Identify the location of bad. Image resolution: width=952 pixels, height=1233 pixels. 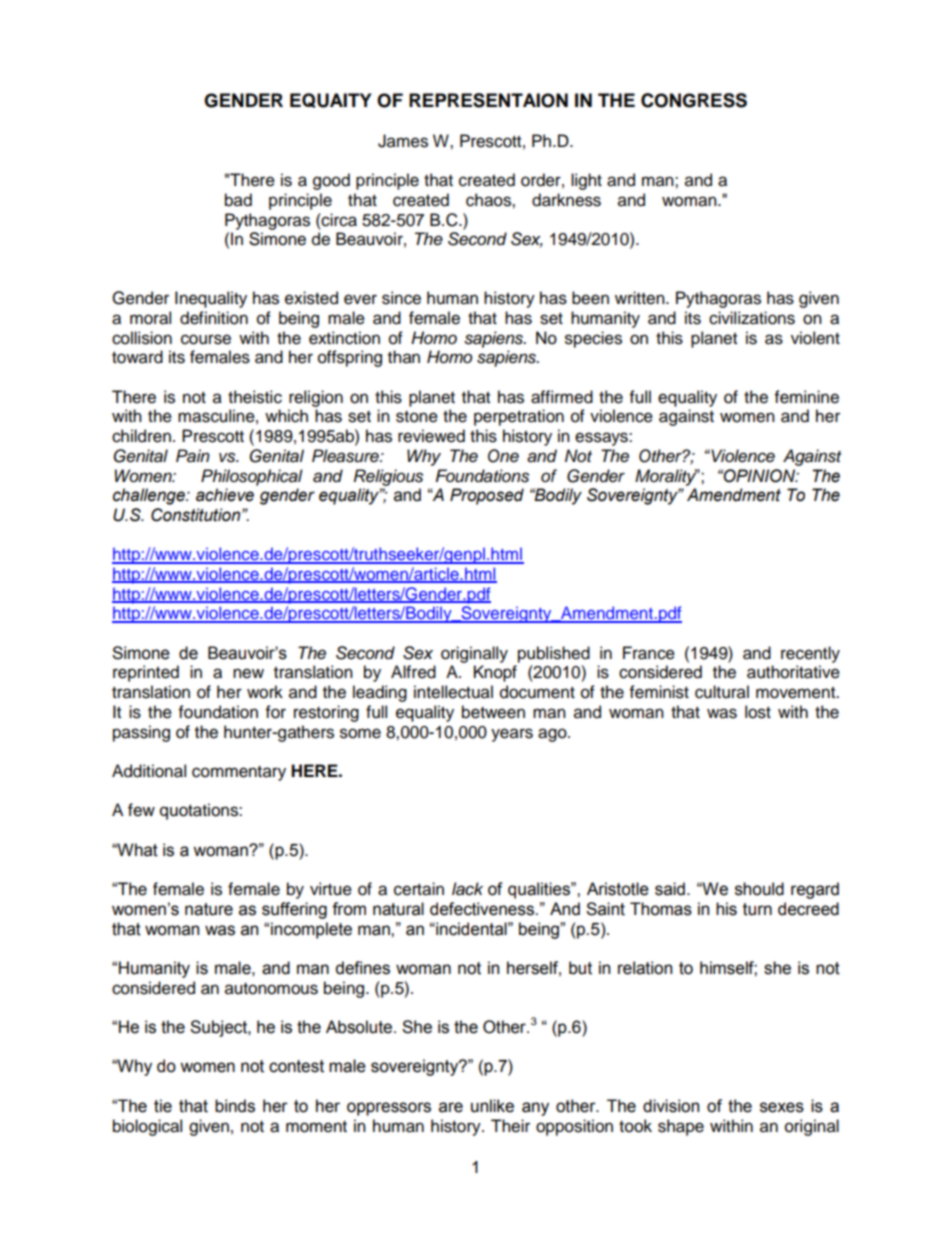
(238, 200).
